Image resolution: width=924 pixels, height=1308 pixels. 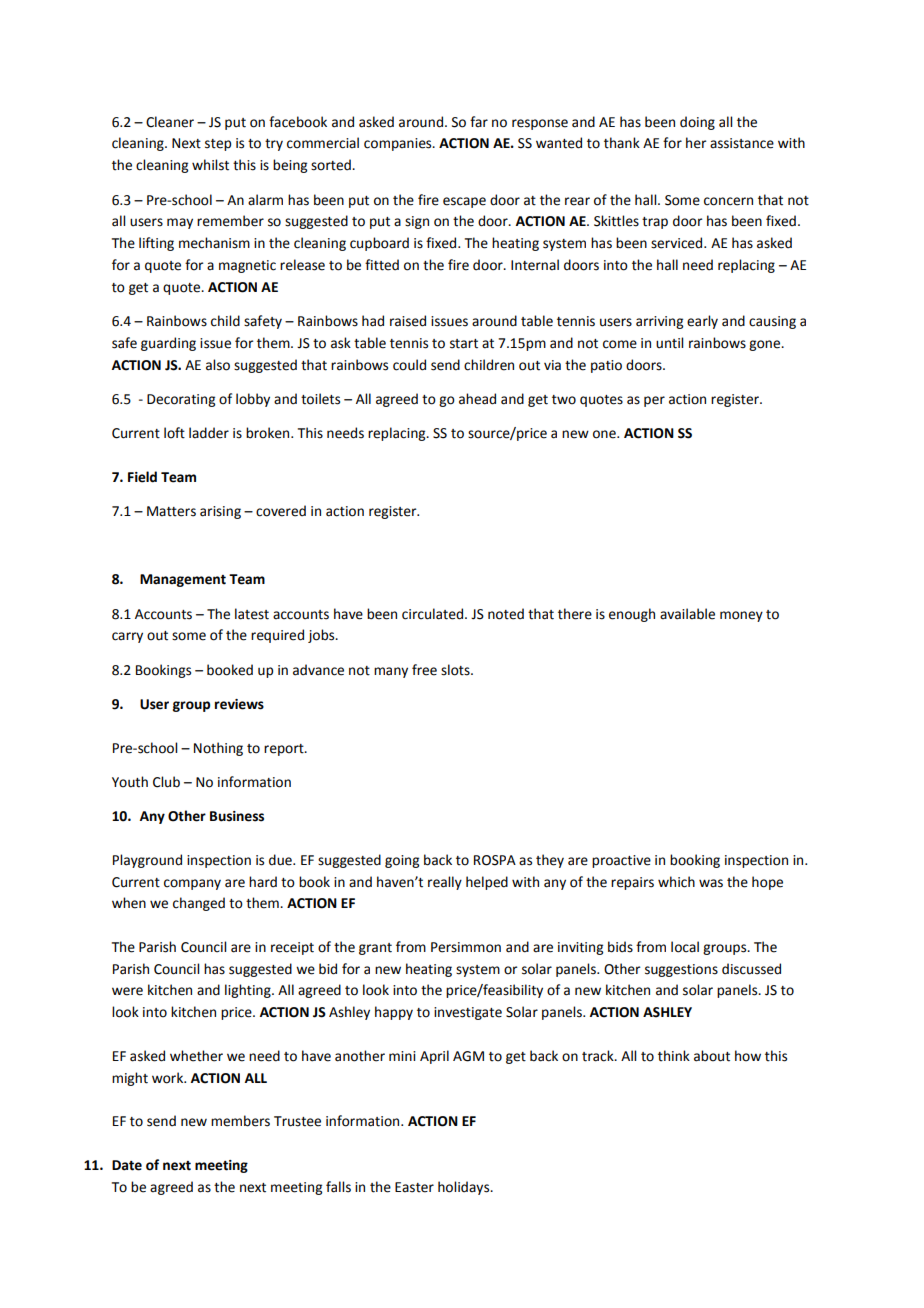 I want to click on Business, so click(x=237, y=816).
